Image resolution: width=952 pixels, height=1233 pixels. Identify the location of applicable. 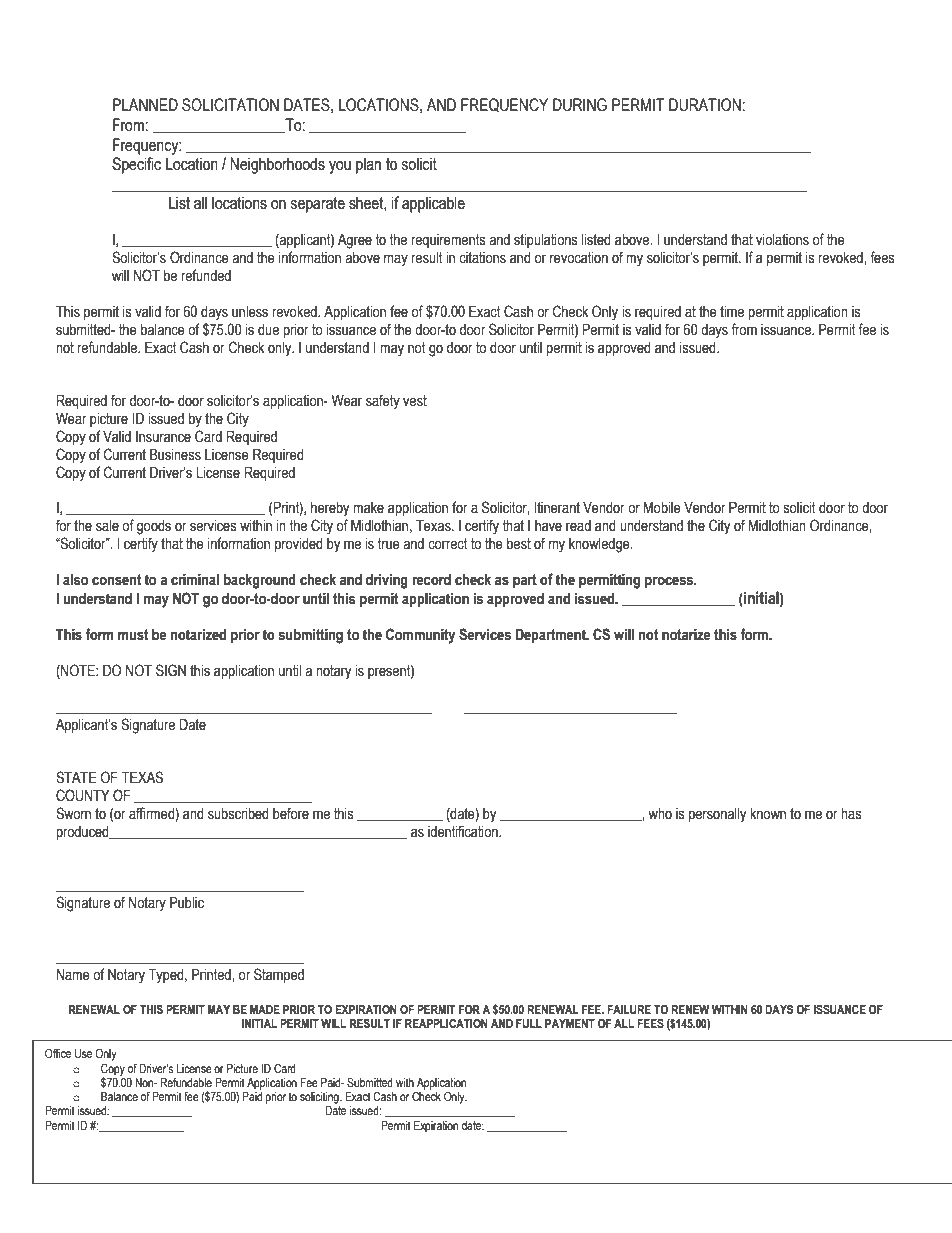
(433, 204).
